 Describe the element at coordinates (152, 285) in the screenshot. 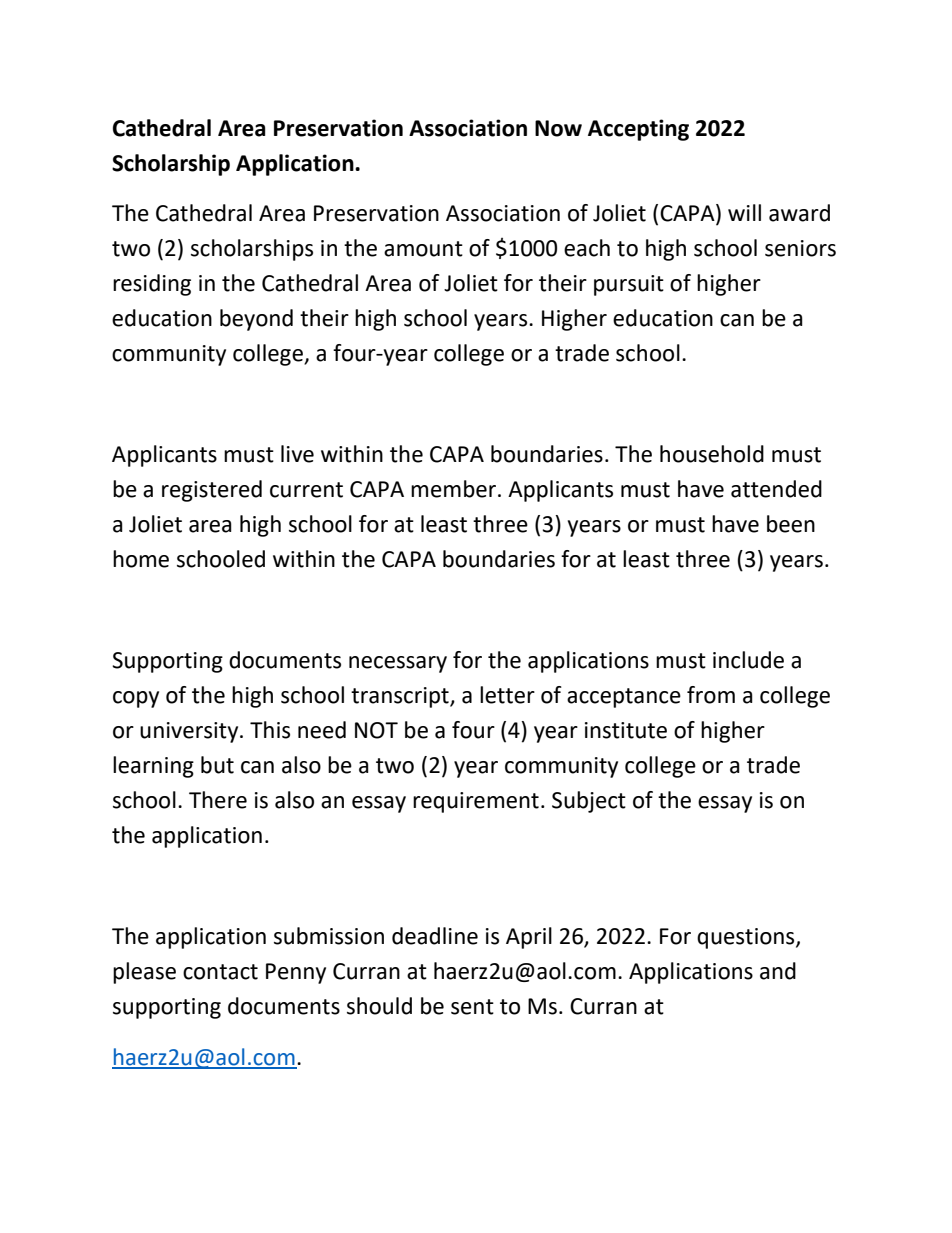

I see `residing` at that location.
